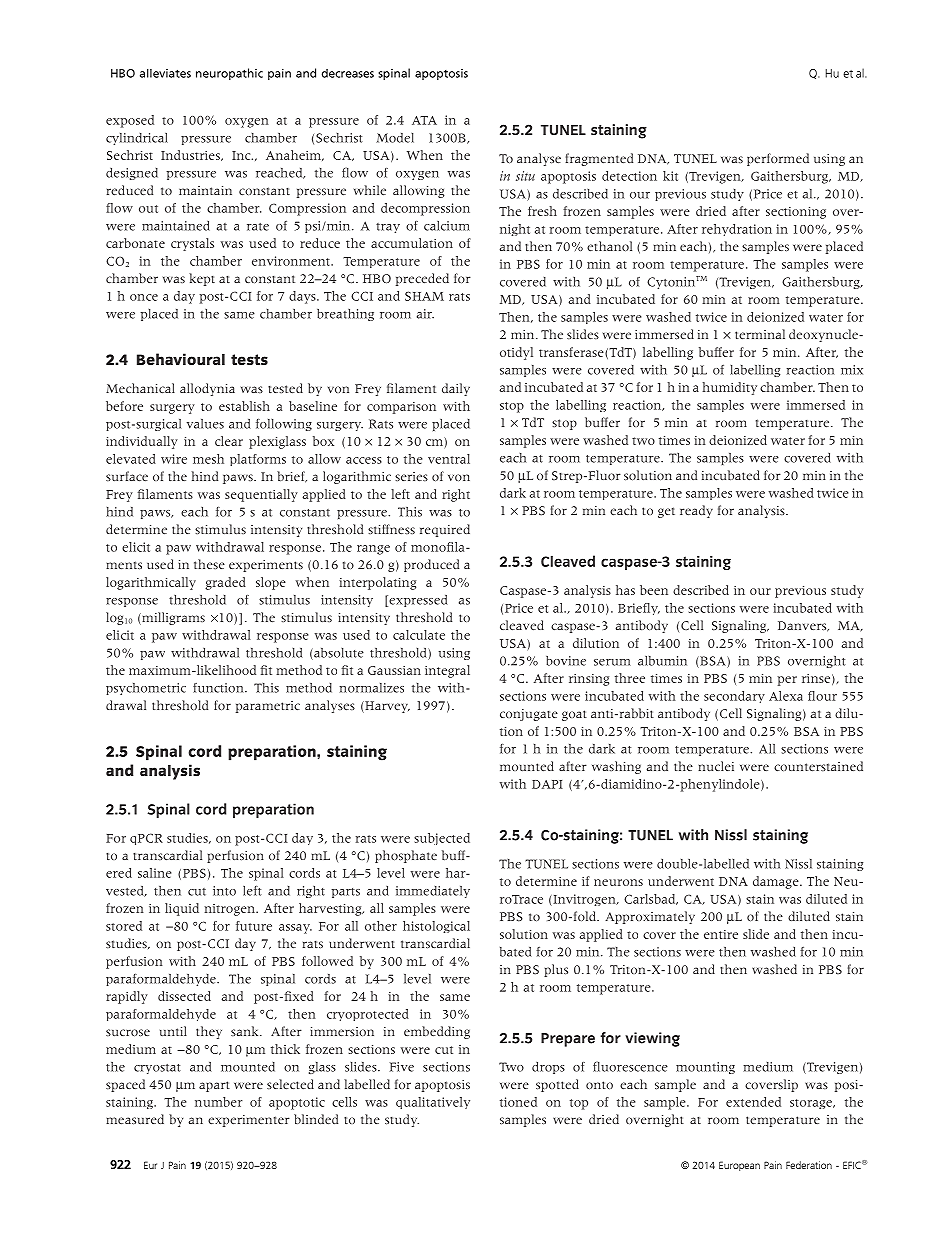  Describe the element at coordinates (442, 839) in the screenshot. I see `subjected` at that location.
